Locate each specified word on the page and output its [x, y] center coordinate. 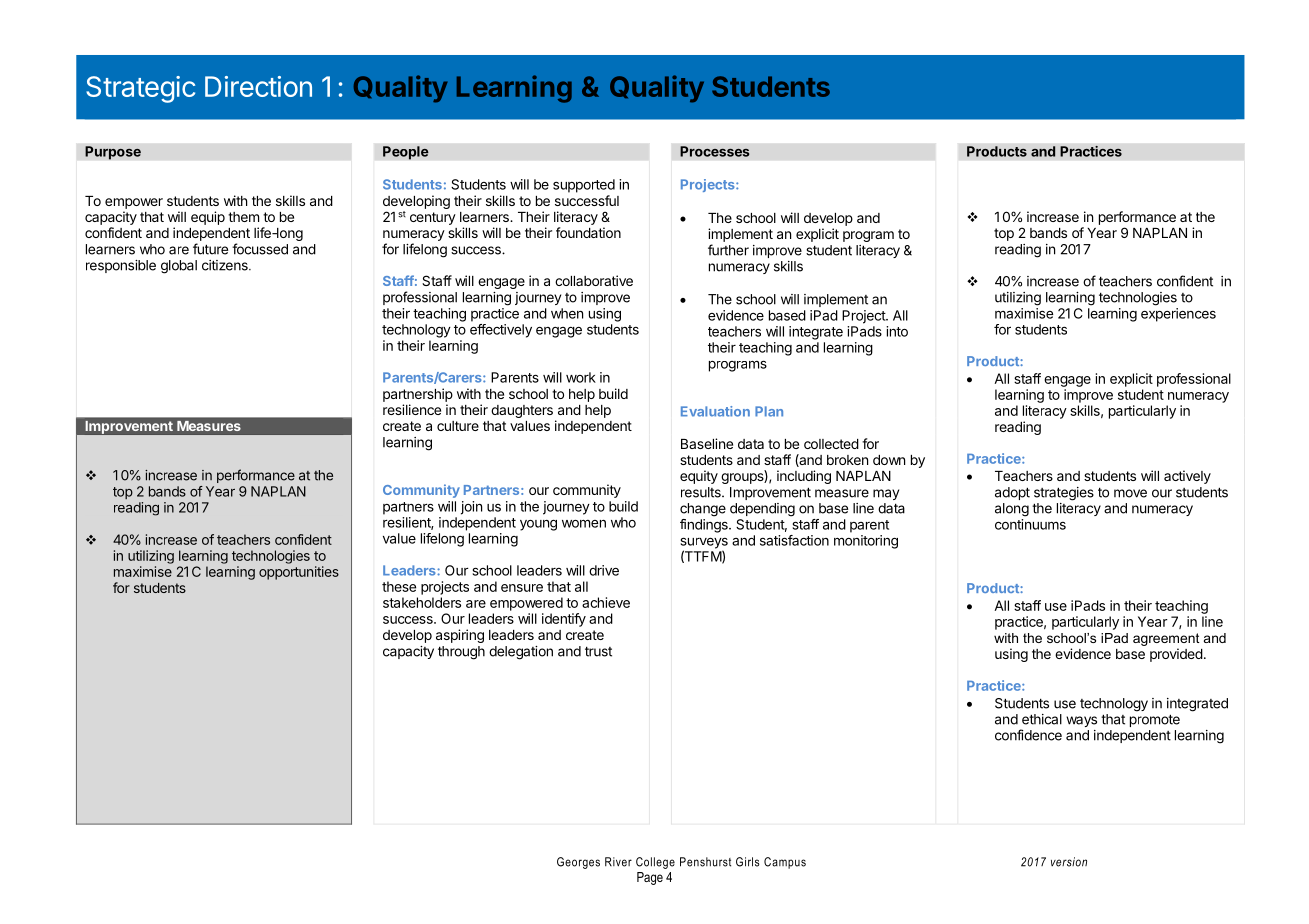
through [461, 653]
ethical [1042, 719]
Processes [715, 151]
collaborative [594, 280]
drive [604, 570]
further [728, 250]
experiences [1178, 315]
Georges [578, 863]
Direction [258, 86]
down [889, 460]
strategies [1064, 494]
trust [598, 651]
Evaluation [715, 411]
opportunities [299, 573]
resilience [412, 409]
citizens [226, 265]
